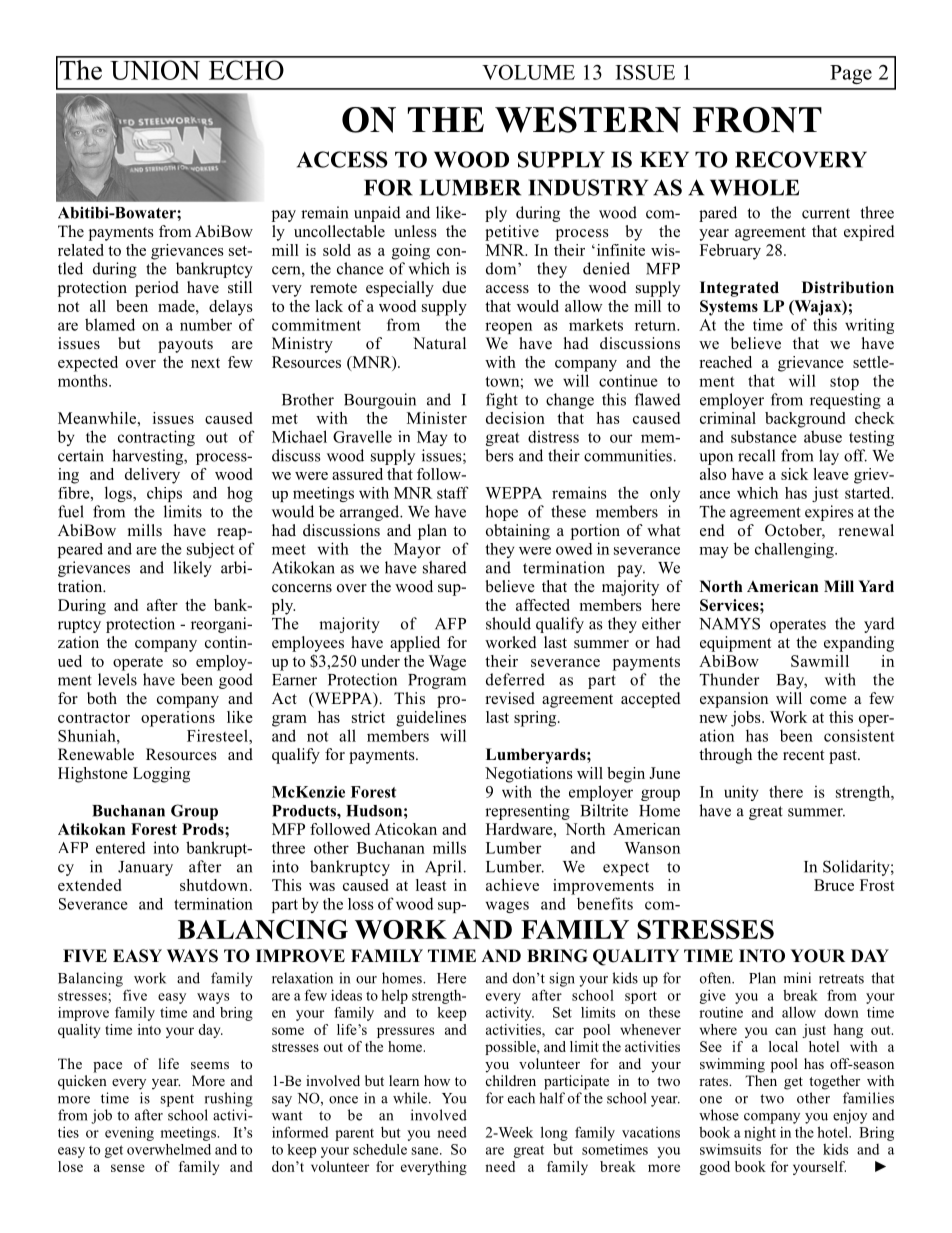  Describe the element at coordinates (129, 1134) in the screenshot. I see `evening` at that location.
